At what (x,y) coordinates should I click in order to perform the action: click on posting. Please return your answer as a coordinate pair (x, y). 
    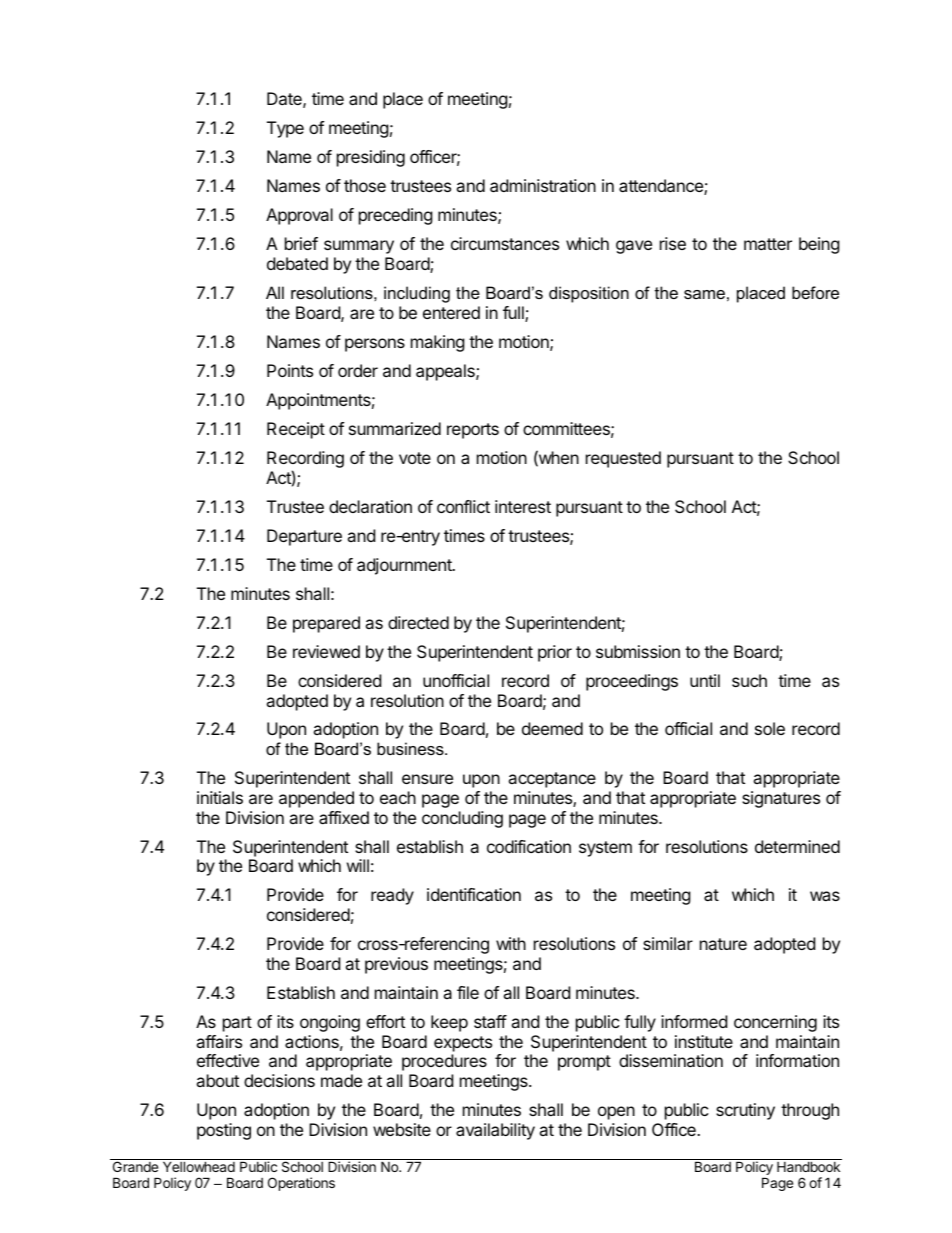
    Looking at the image, I should click on (224, 1131).
